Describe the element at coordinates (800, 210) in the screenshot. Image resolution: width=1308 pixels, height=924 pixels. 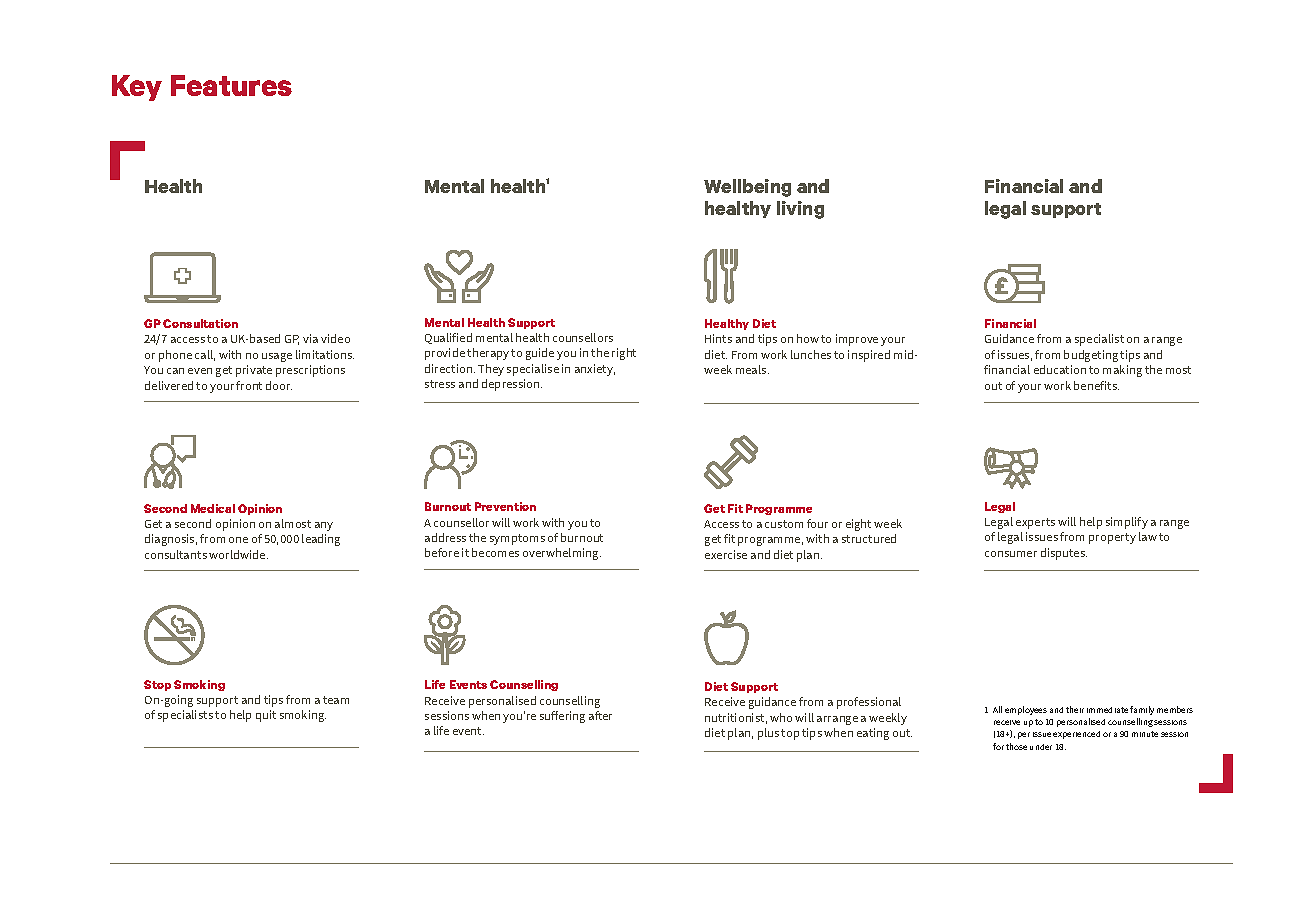
I see `living` at that location.
